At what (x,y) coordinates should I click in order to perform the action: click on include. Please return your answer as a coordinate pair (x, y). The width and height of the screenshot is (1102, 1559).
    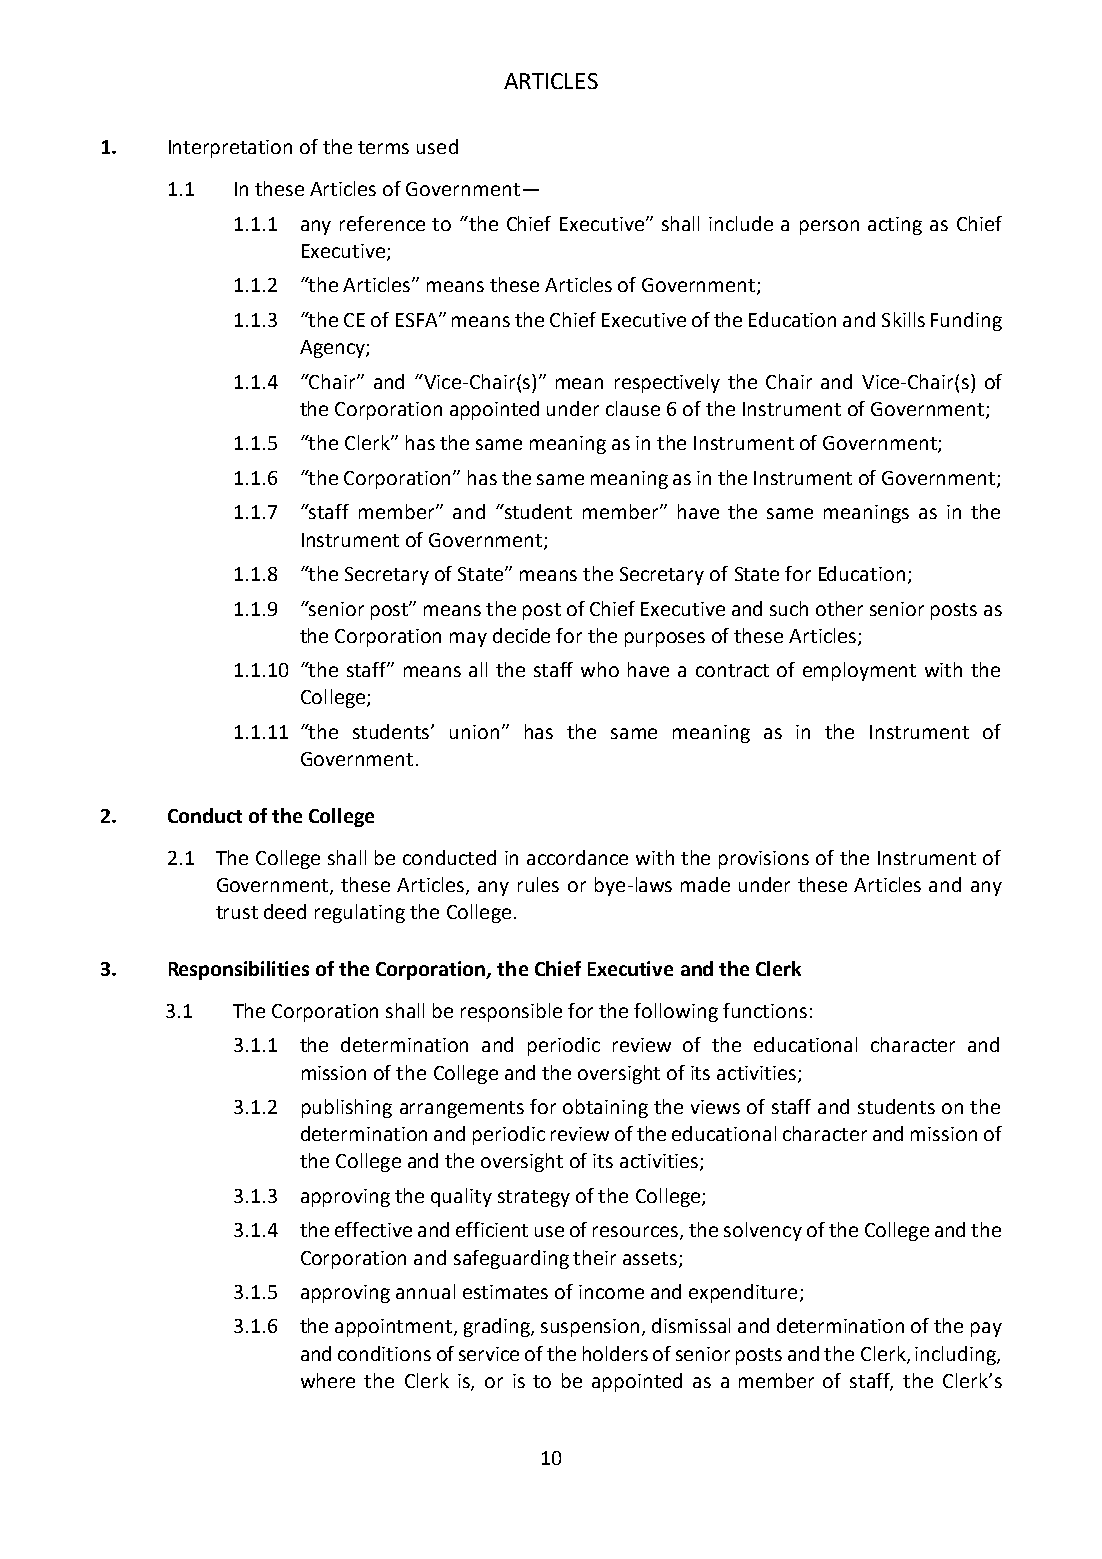
    Looking at the image, I should click on (741, 223).
